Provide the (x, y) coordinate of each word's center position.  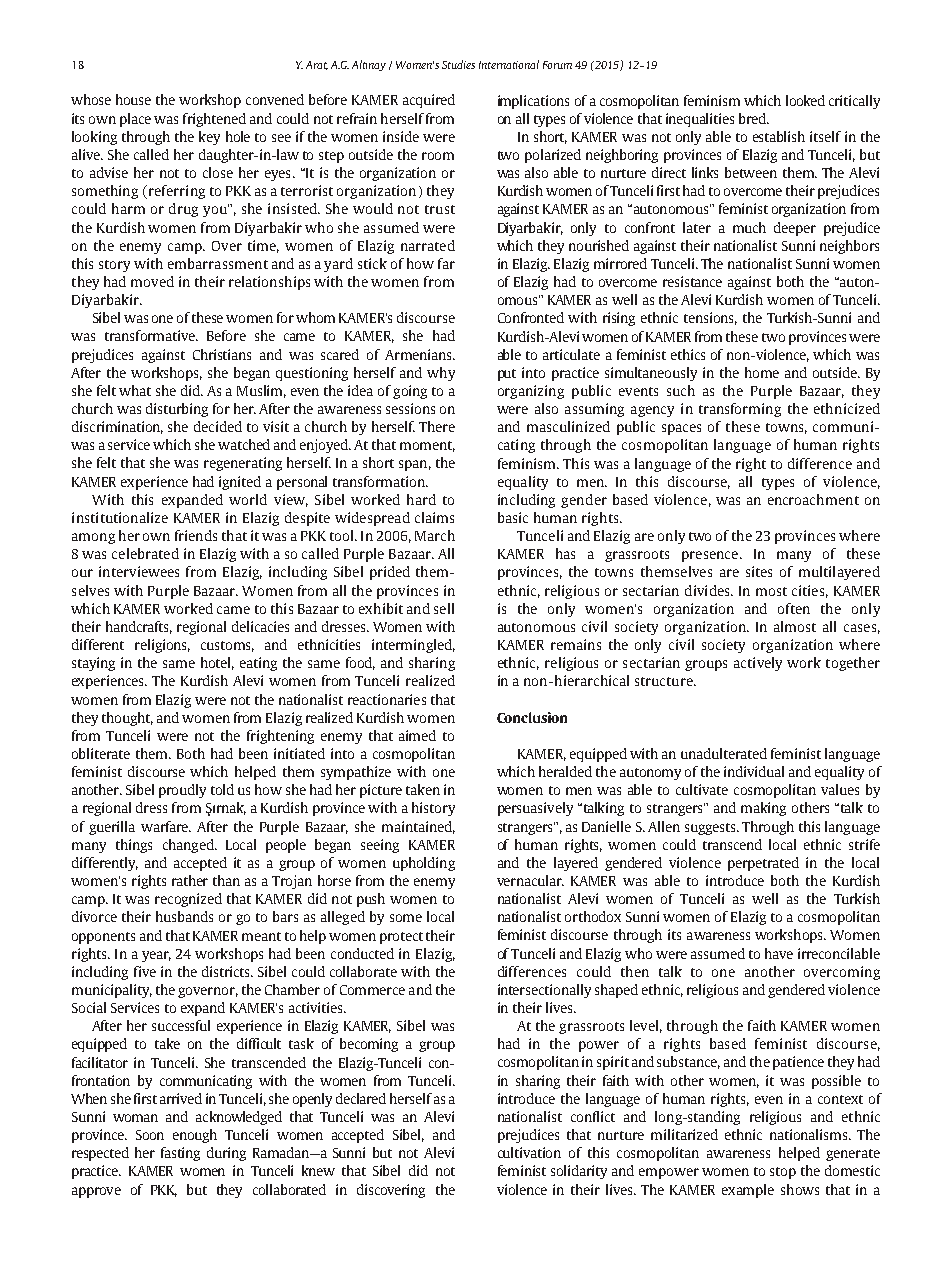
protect (401, 938)
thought (127, 719)
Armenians (419, 354)
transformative (151, 335)
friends (196, 535)
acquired (429, 101)
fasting (180, 1154)
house (133, 99)
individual (754, 771)
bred (753, 118)
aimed (417, 735)
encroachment (813, 499)
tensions (710, 318)
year (156, 956)
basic (513, 517)
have (779, 953)
